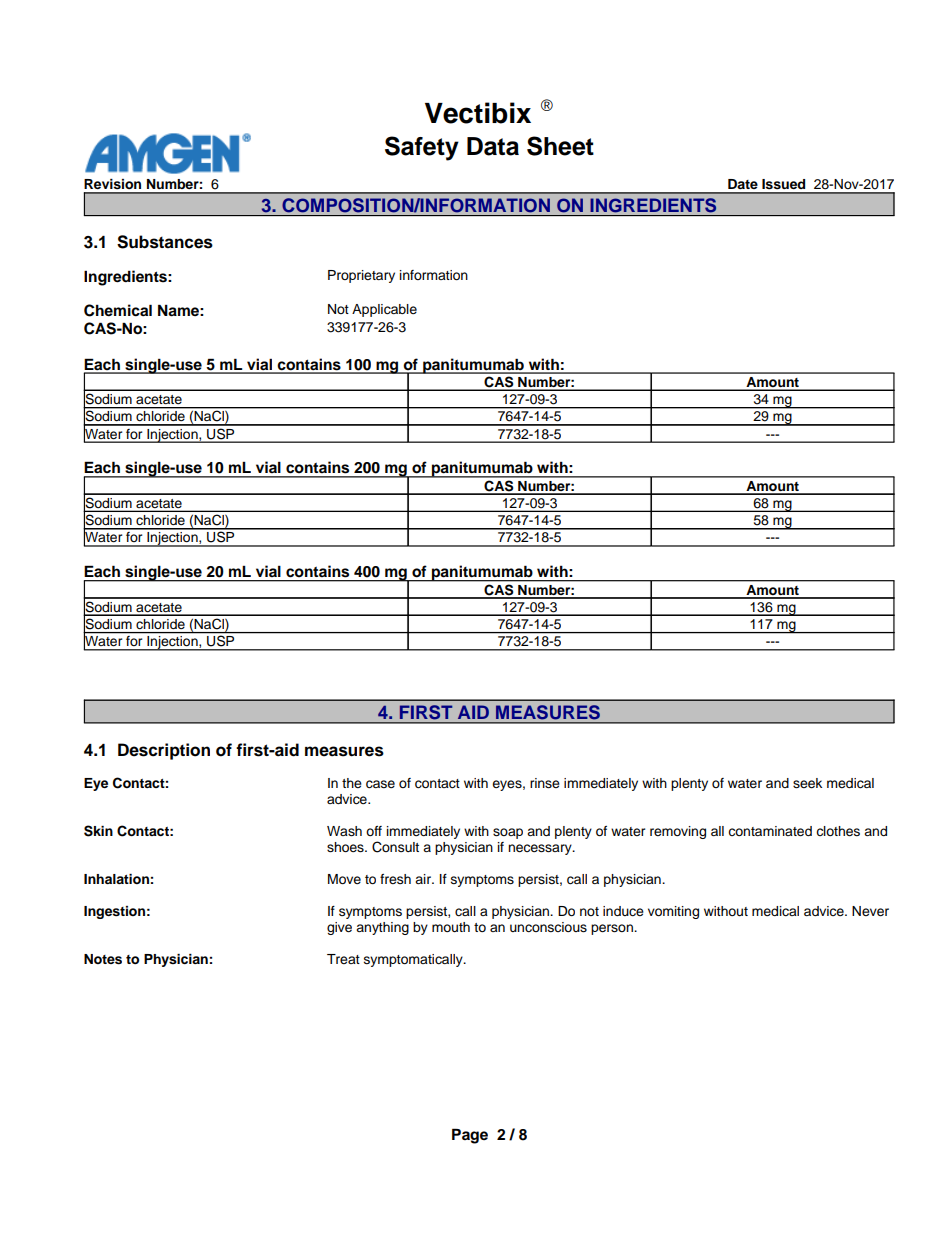  What do you see at coordinates (807, 783) in the image?
I see `seek` at bounding box center [807, 783].
